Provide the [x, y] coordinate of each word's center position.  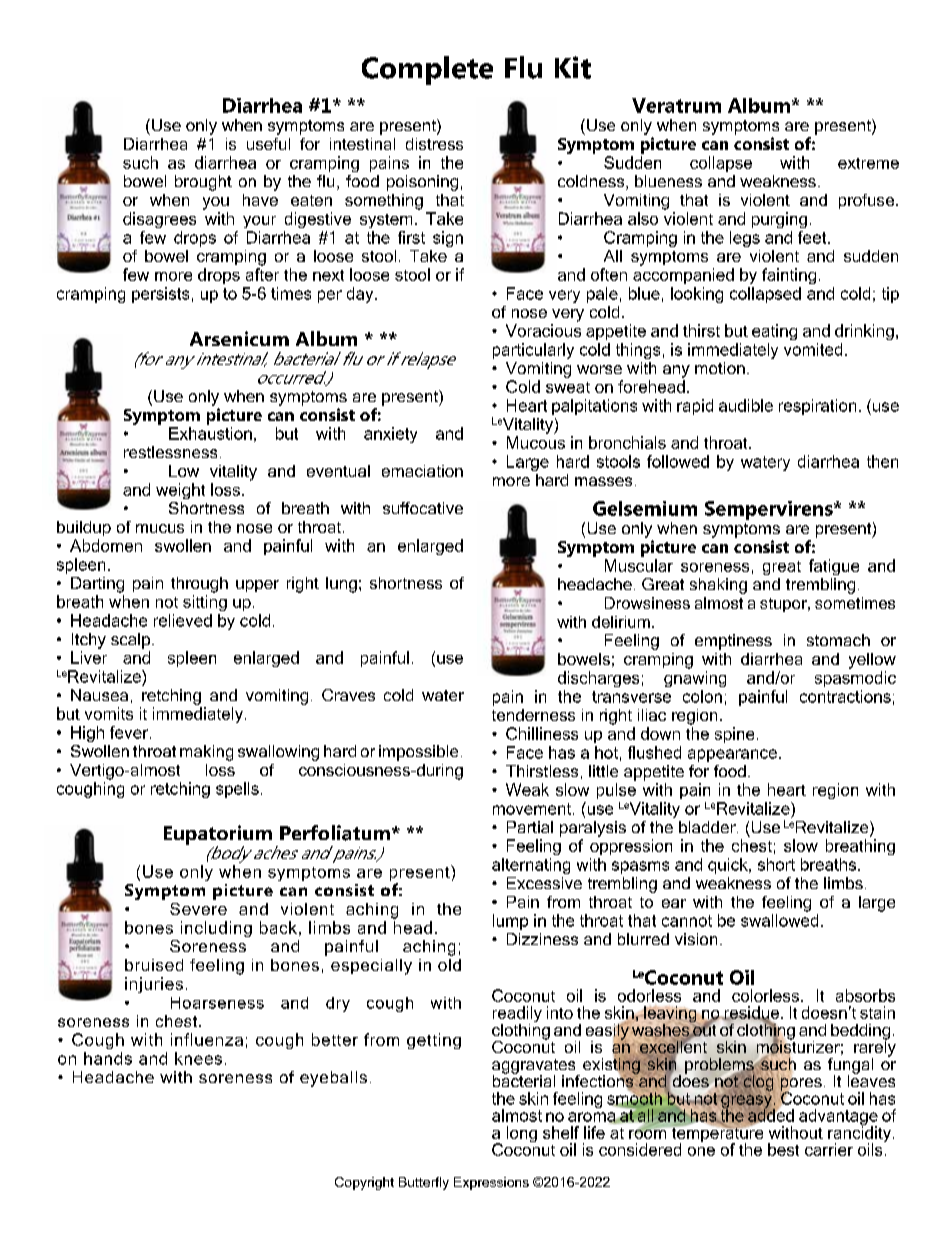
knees [198, 1058]
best [783, 1149]
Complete [427, 70]
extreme [868, 163]
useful [268, 144]
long [522, 1134]
